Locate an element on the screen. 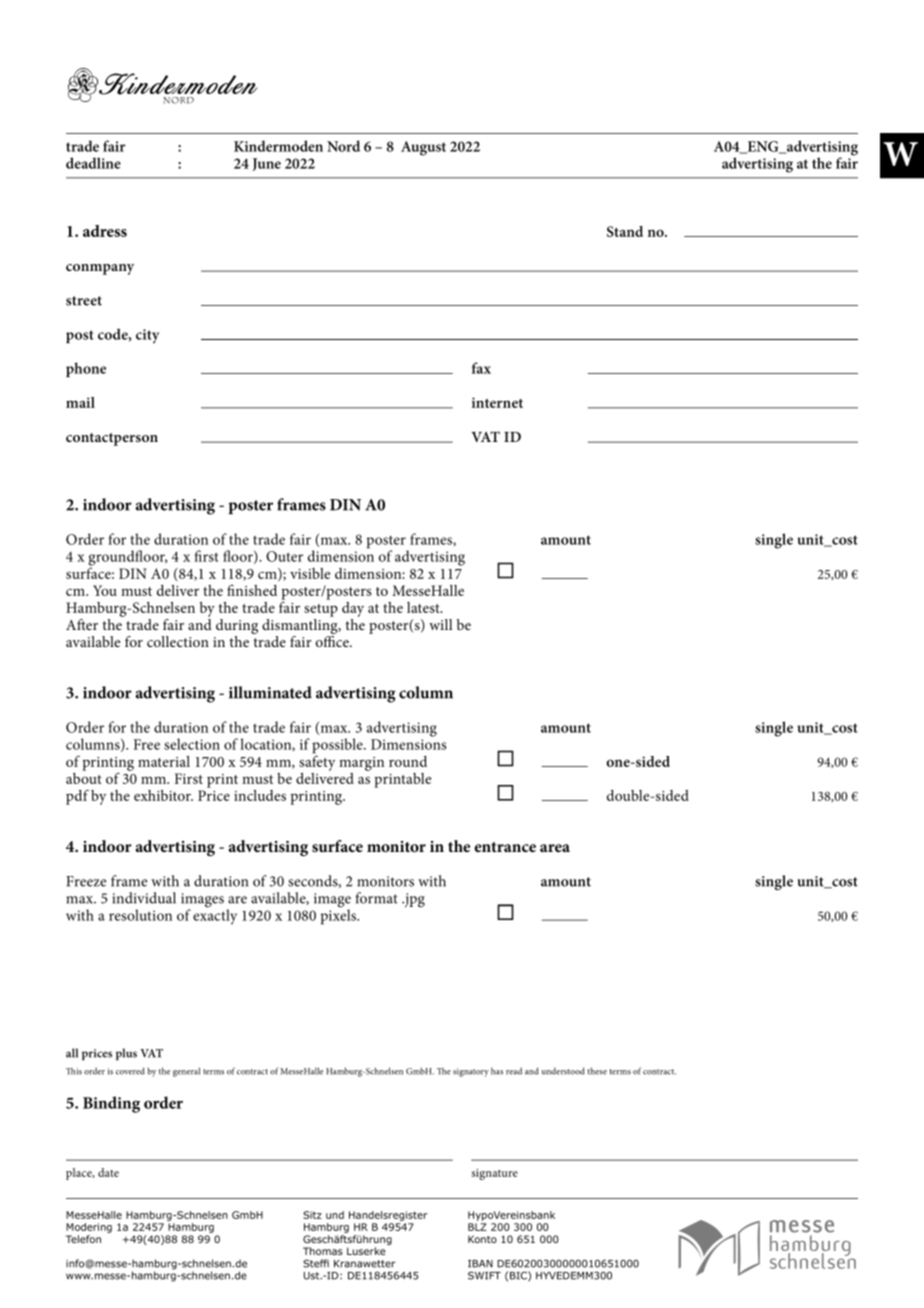 Image resolution: width=924 pixels, height=1308 pixels. format is located at coordinates (376, 898).
